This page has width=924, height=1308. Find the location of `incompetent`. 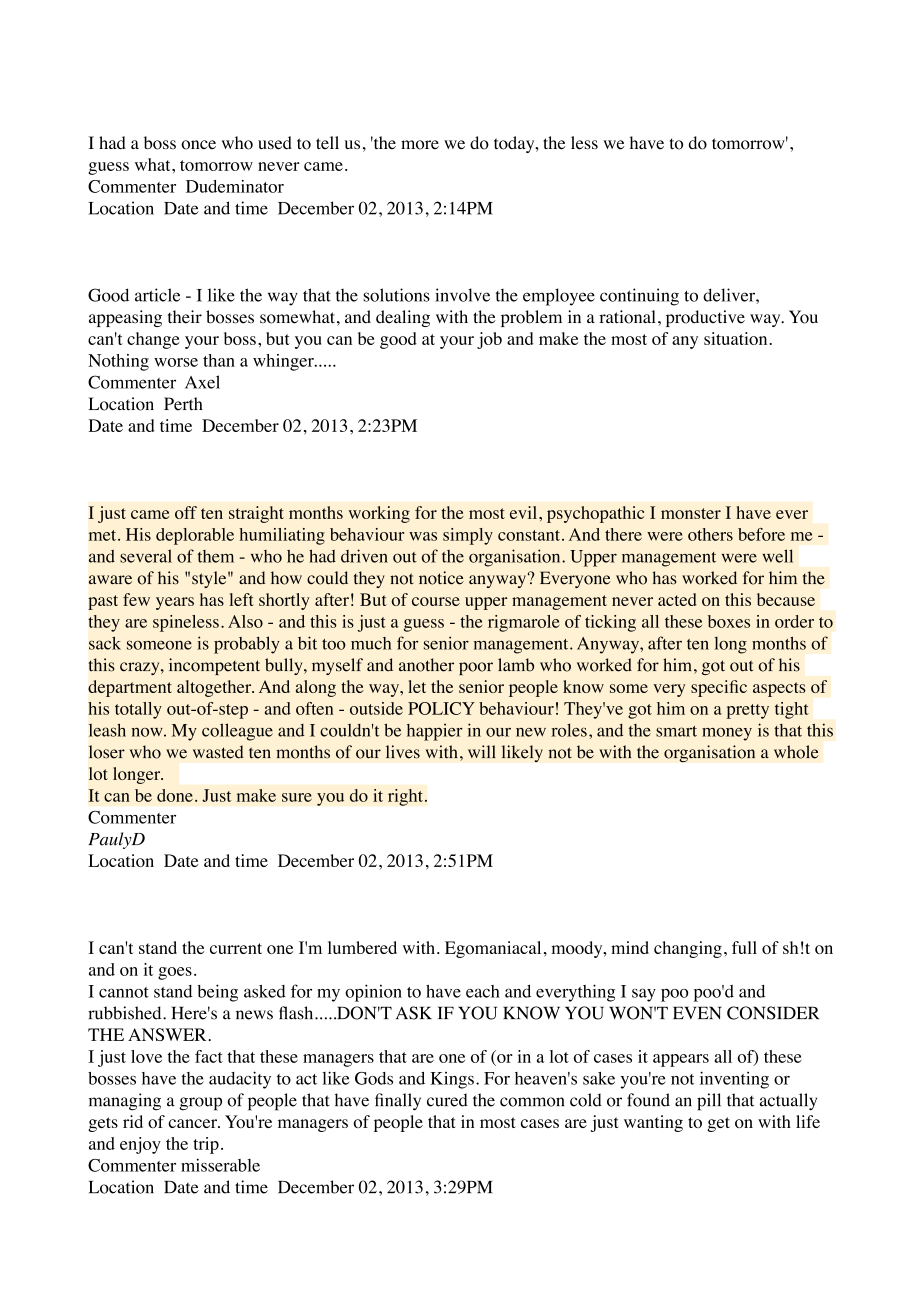

incompetent is located at coordinates (214, 666).
